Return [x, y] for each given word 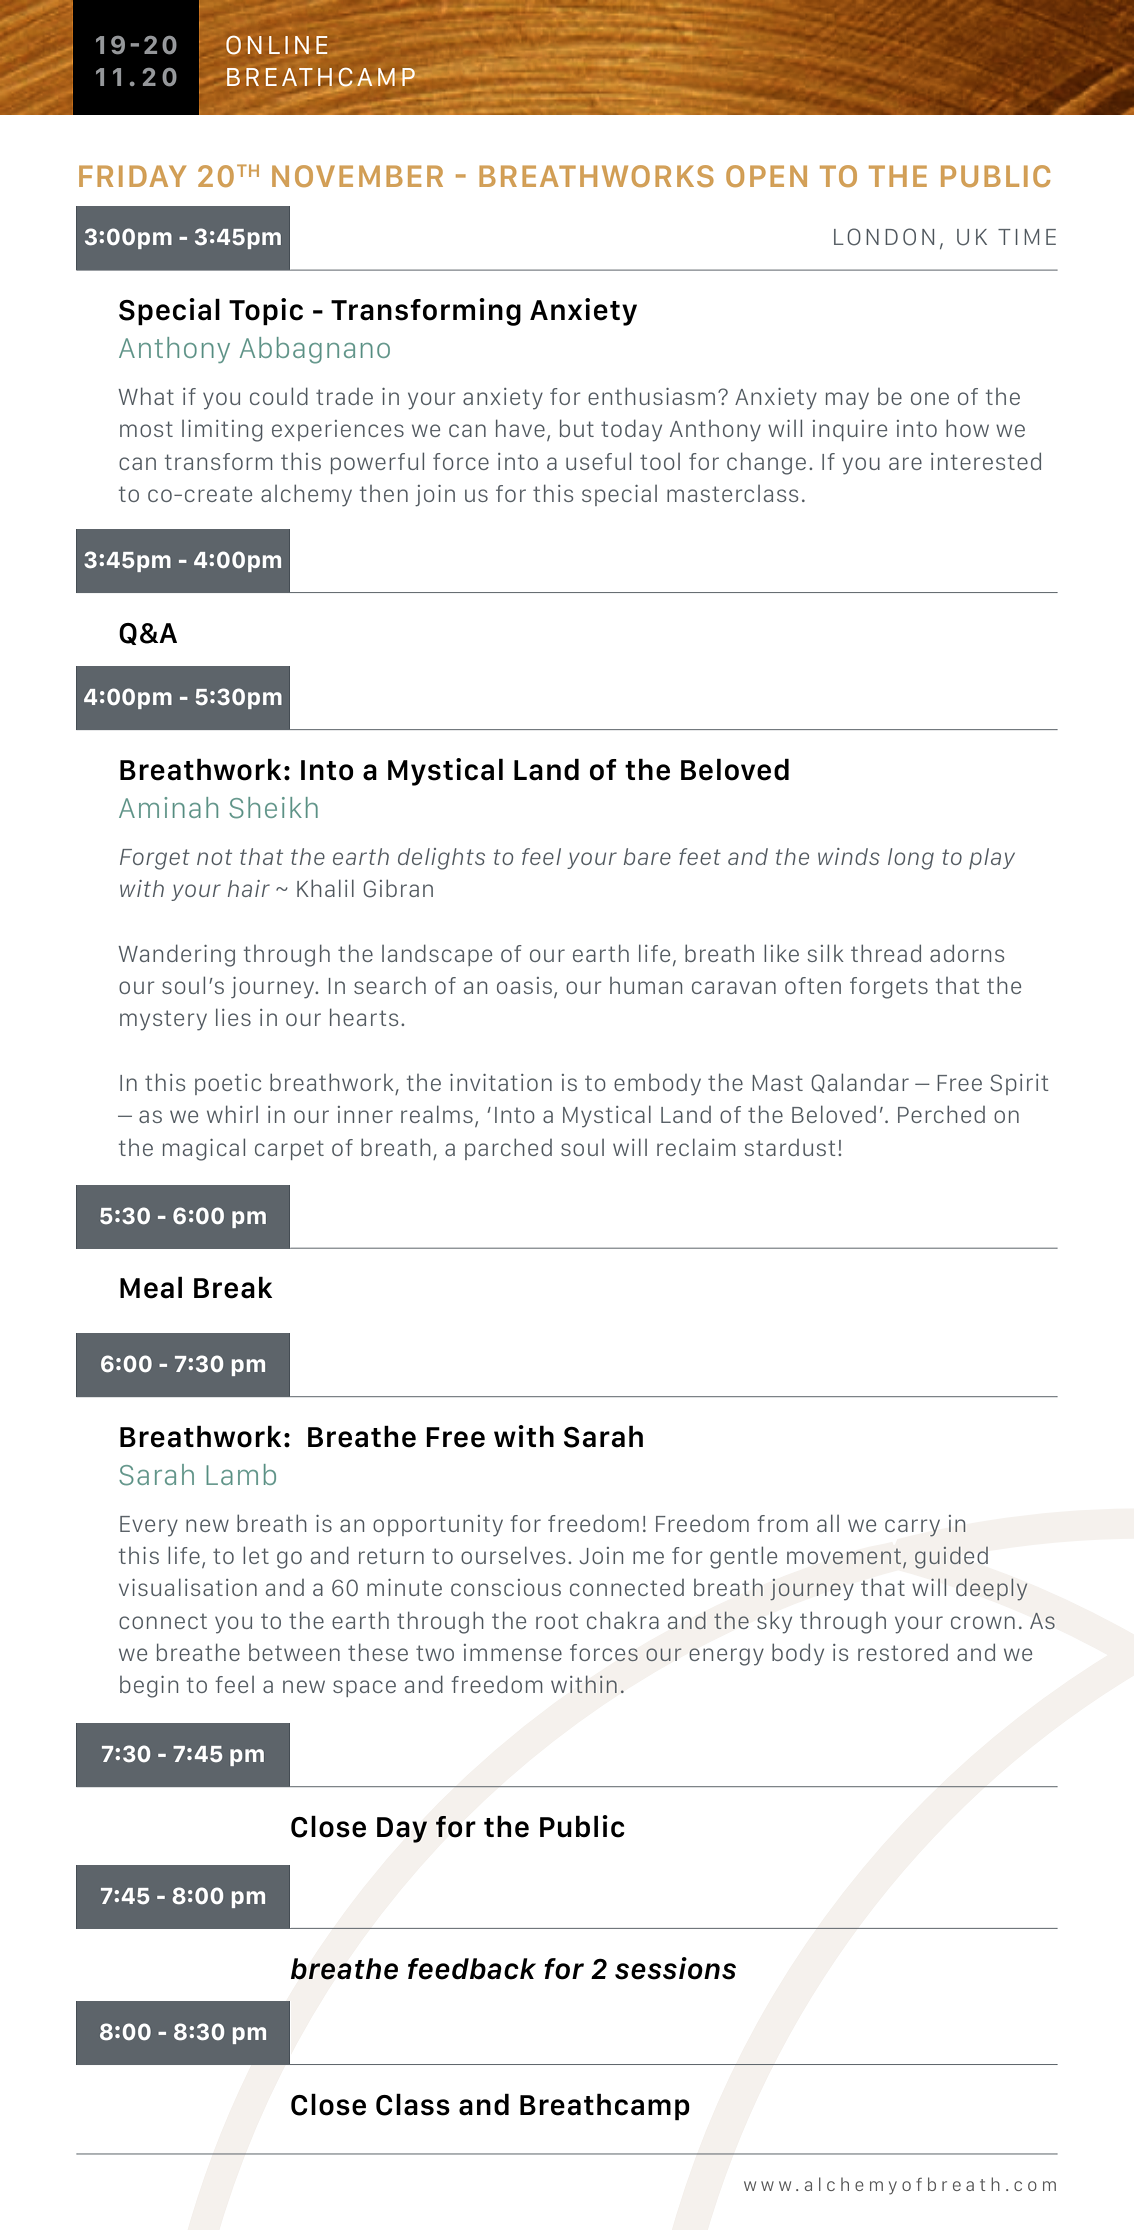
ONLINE [277, 45]
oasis [526, 987]
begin [149, 1687]
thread [886, 953]
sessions [675, 1968]
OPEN [766, 176]
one [930, 398]
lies [233, 1017]
